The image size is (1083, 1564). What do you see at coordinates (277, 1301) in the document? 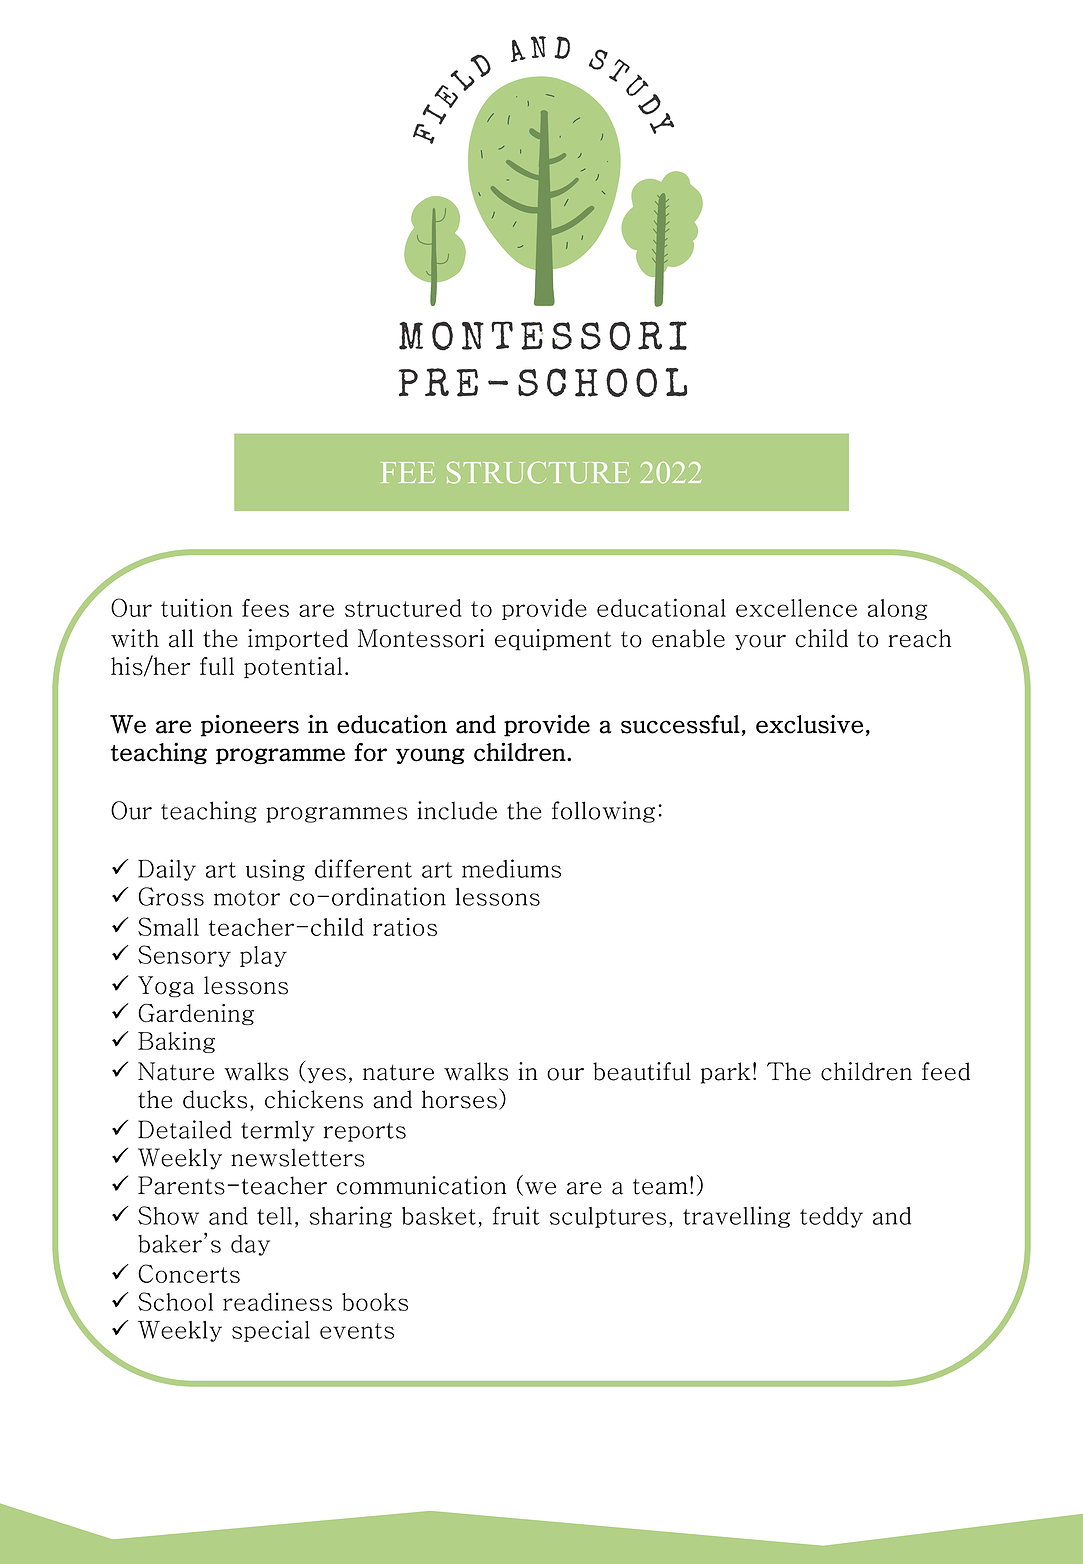
I see `readiness` at bounding box center [277, 1301].
